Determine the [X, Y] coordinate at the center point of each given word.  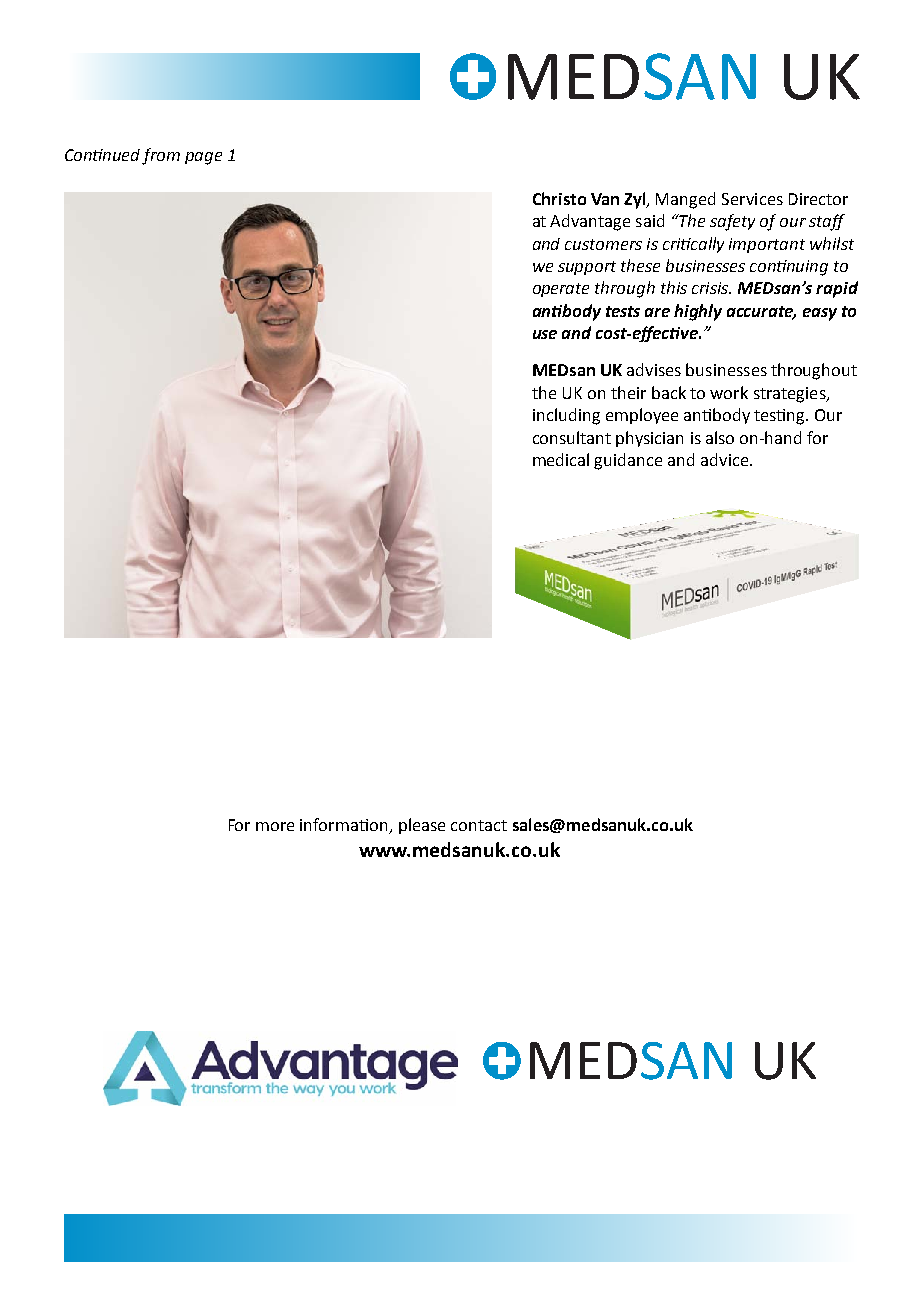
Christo [559, 198]
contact [479, 825]
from [161, 156]
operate [561, 290]
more [275, 826]
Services [752, 199]
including [566, 416]
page [203, 158]
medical [561, 459]
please [422, 826]
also [720, 437]
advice [726, 459]
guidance [628, 461]
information [343, 824]
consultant [572, 437]
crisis [711, 288]
